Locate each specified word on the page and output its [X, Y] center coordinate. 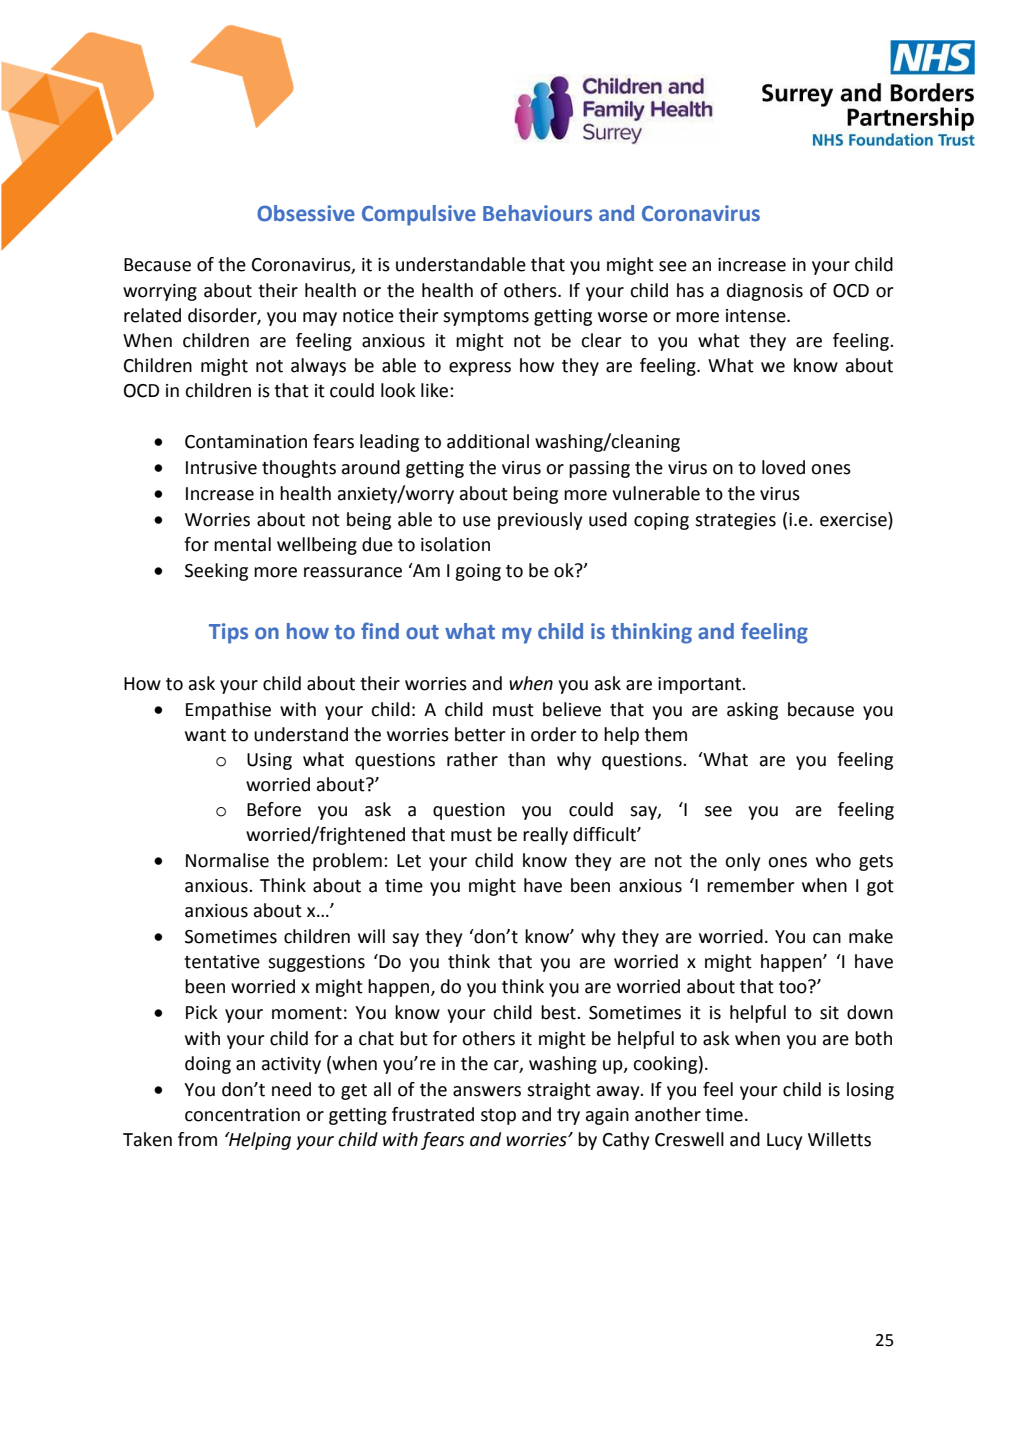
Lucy [784, 1141]
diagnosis [765, 292]
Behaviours [537, 213]
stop [498, 1117]
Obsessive [306, 213]
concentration [242, 1115]
